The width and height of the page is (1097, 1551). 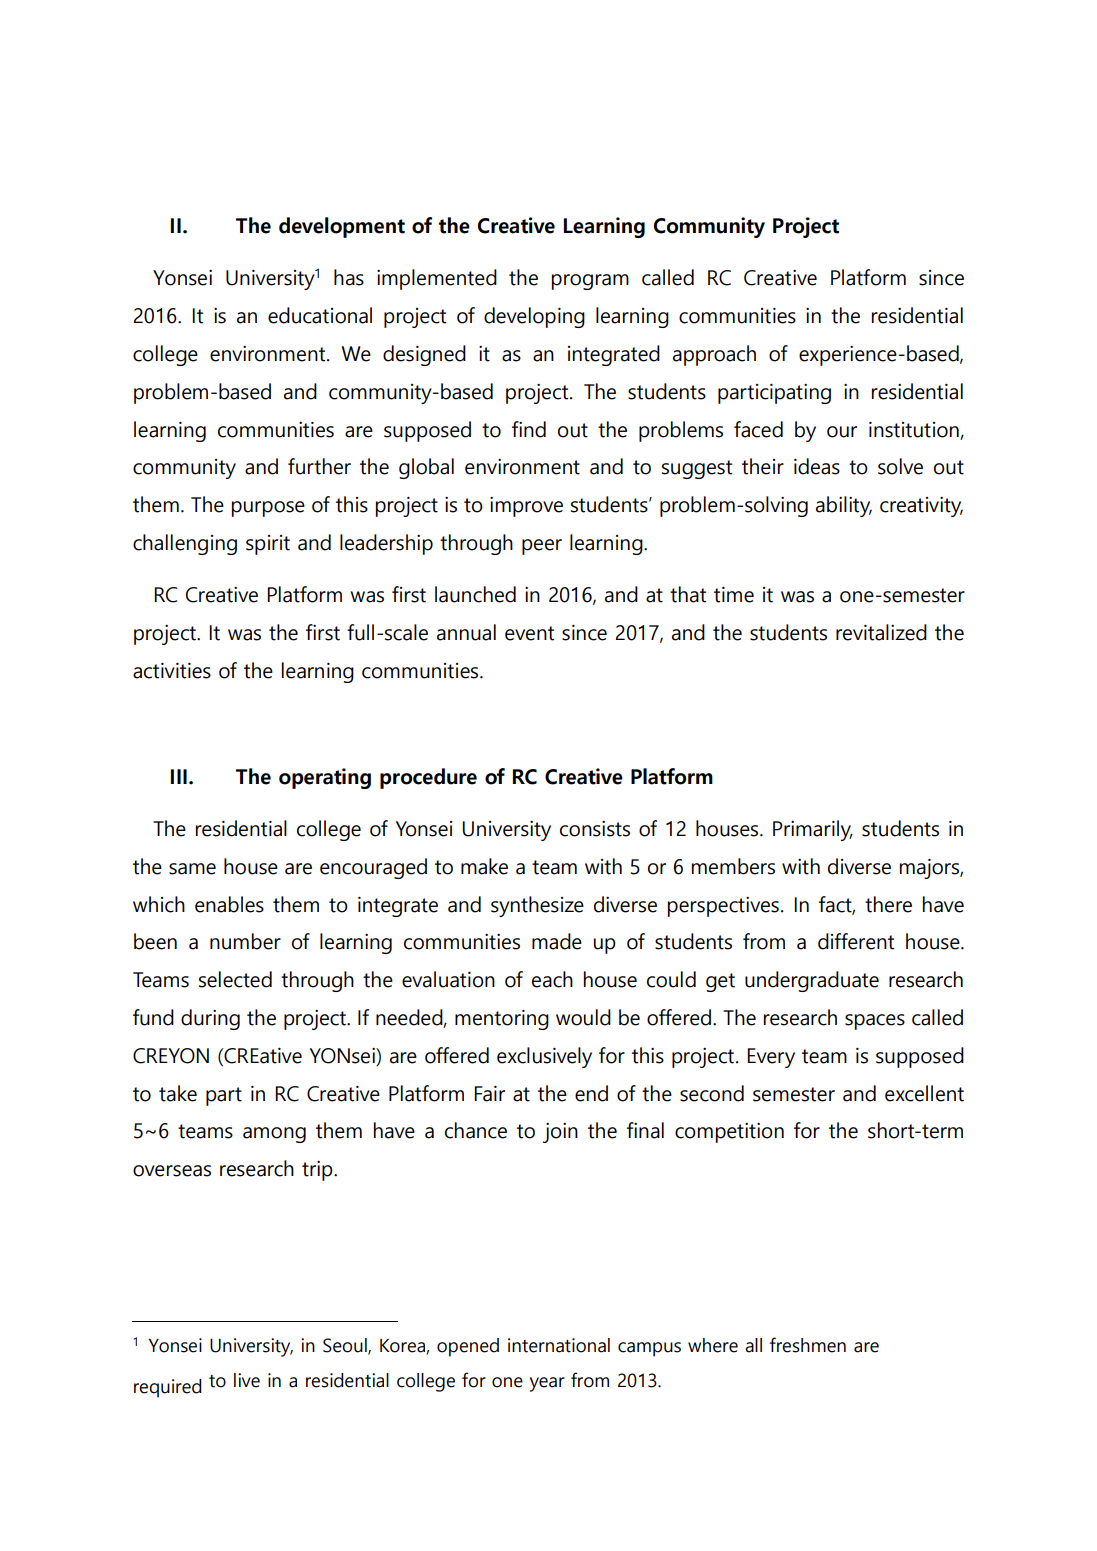 I want to click on each, so click(x=552, y=979).
